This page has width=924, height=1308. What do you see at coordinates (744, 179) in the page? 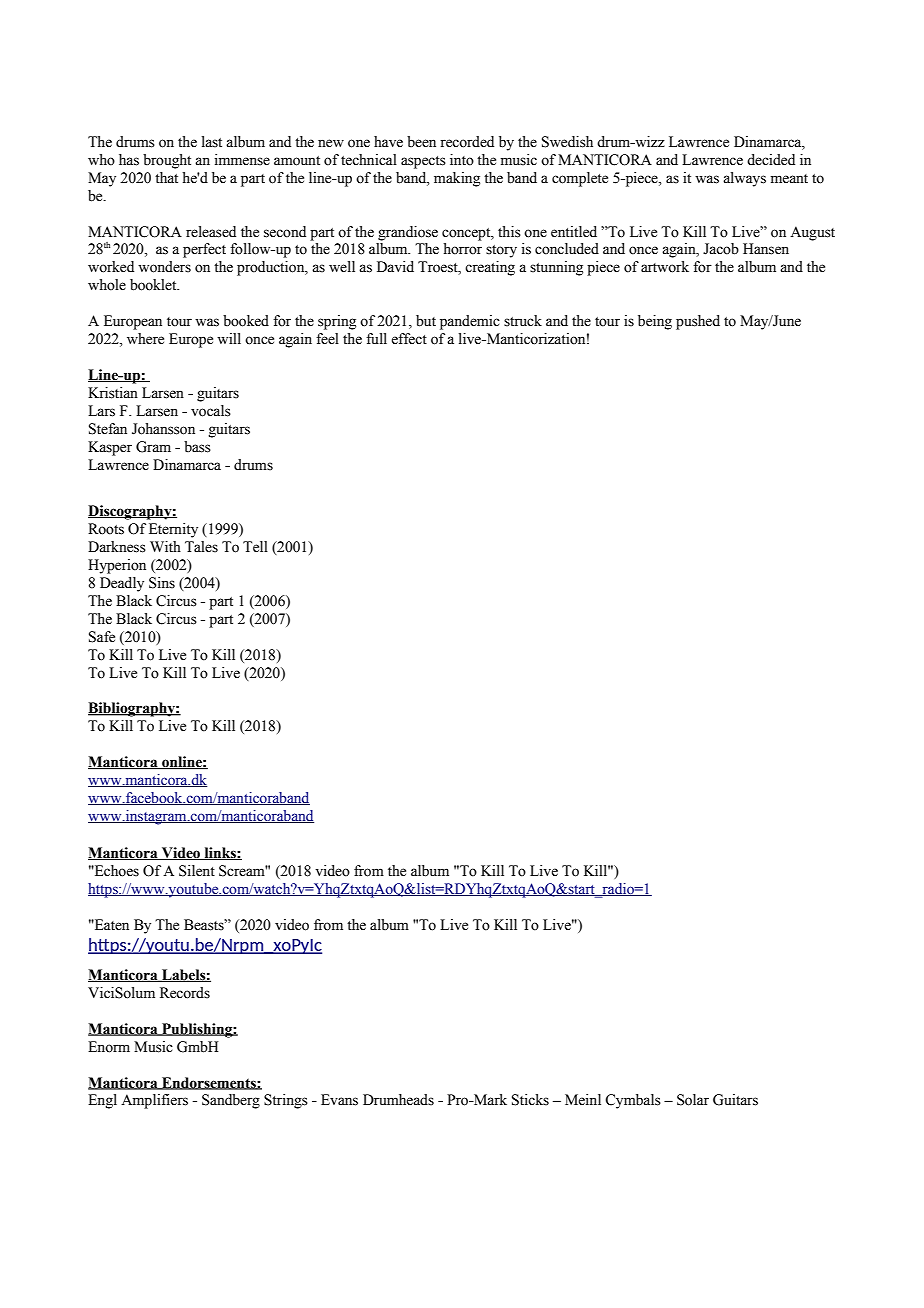
I see `always` at bounding box center [744, 179].
